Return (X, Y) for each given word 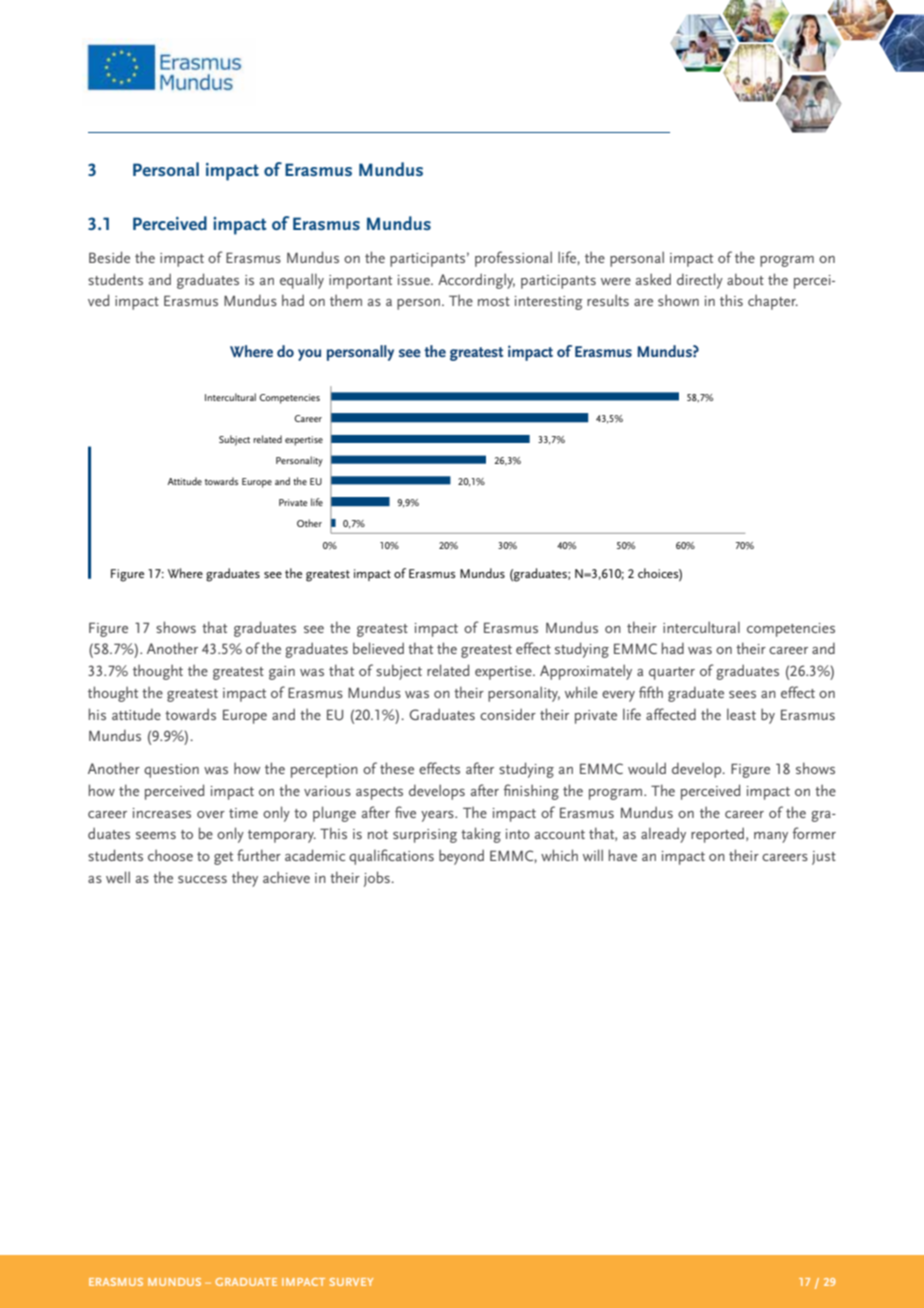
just (824, 858)
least (741, 714)
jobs (378, 879)
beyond (461, 857)
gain (282, 673)
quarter (672, 673)
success (202, 879)
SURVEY (351, 1282)
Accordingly (476, 281)
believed (378, 648)
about (745, 279)
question (171, 771)
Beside (109, 257)
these (397, 768)
